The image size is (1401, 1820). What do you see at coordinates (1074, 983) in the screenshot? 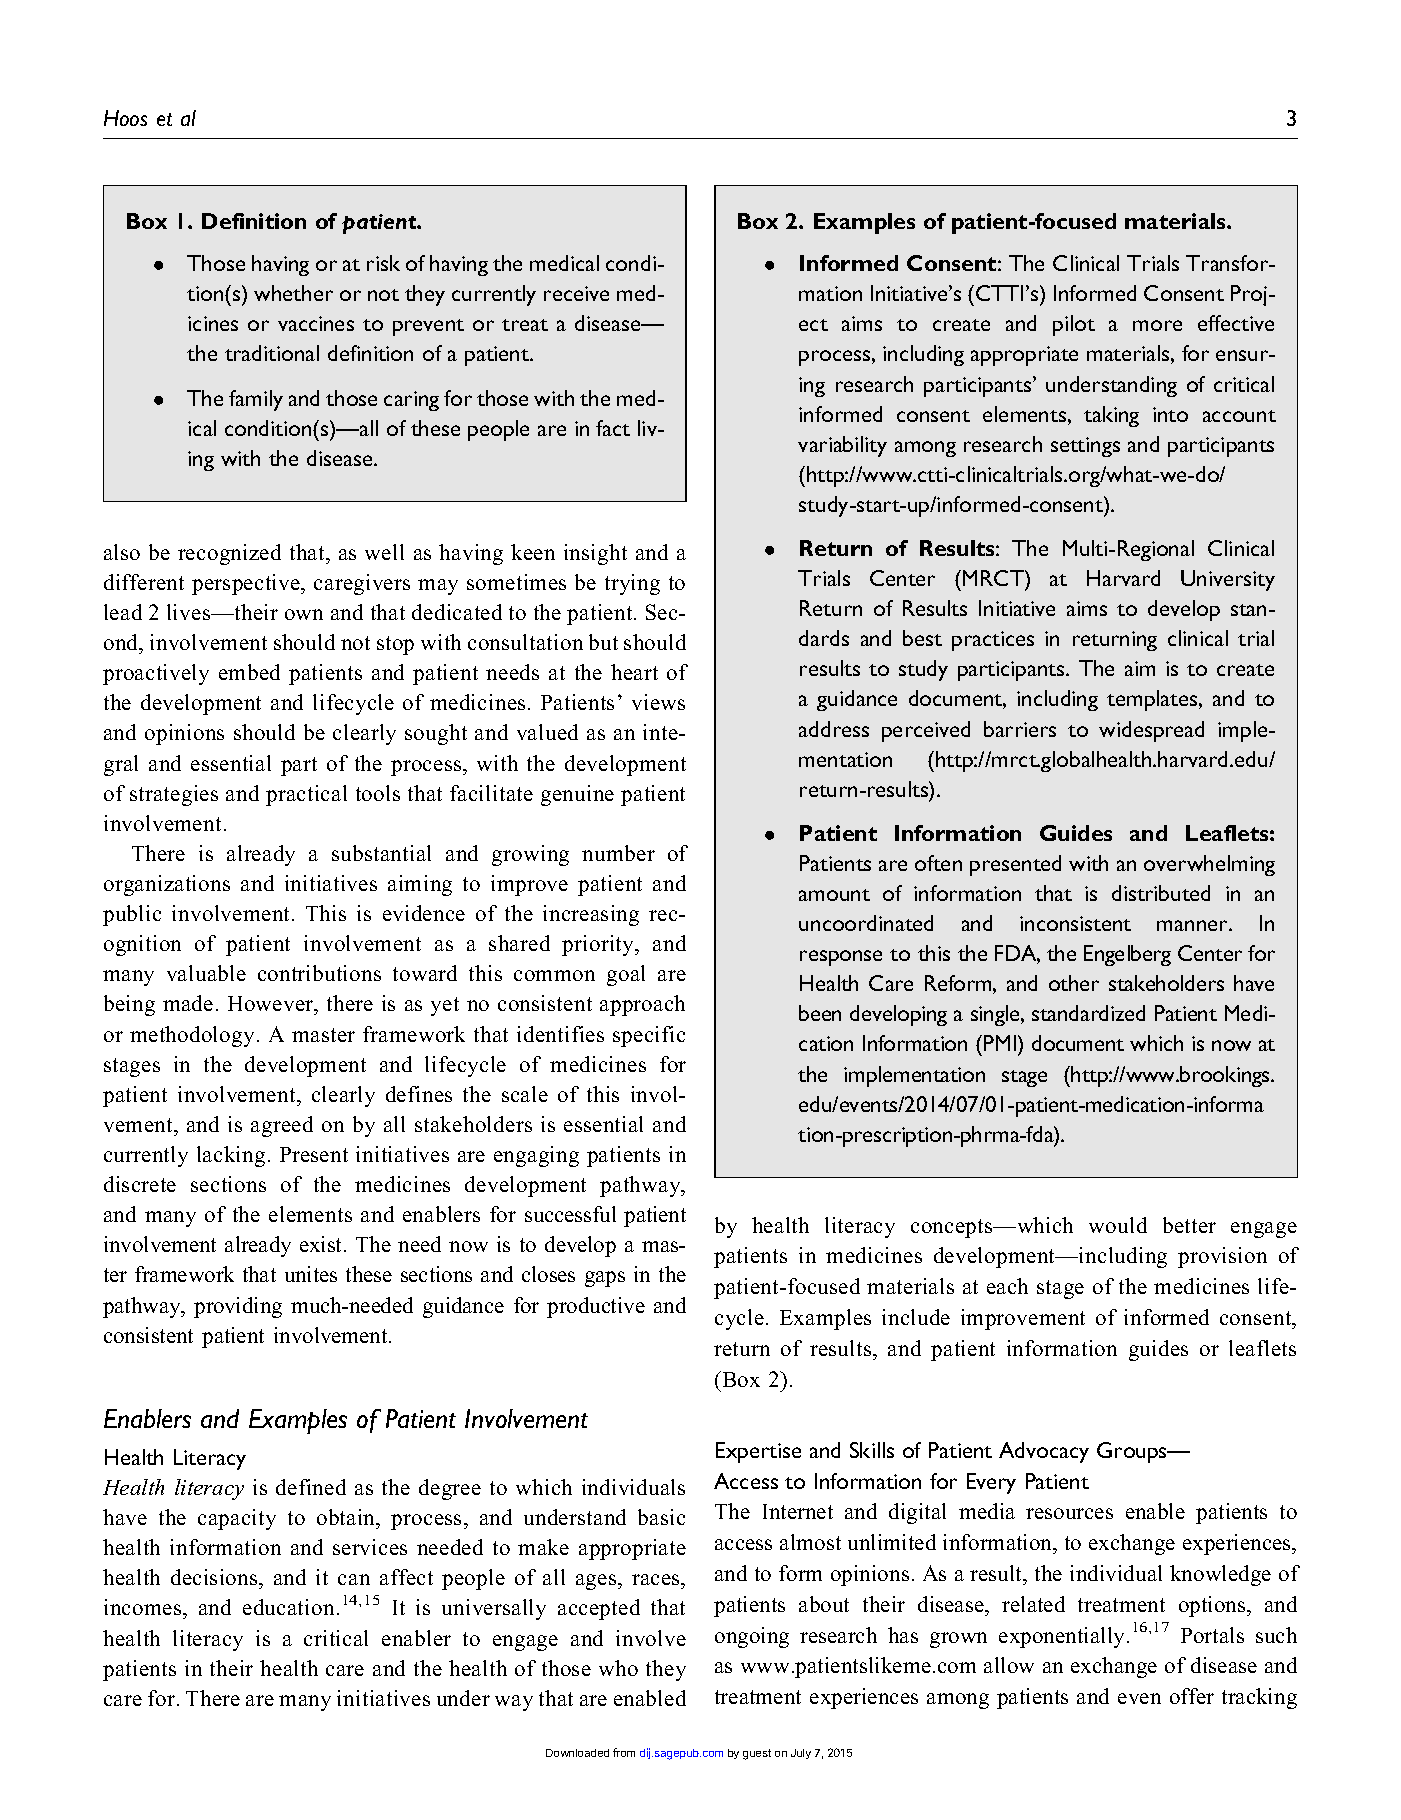
I see `other` at bounding box center [1074, 983].
